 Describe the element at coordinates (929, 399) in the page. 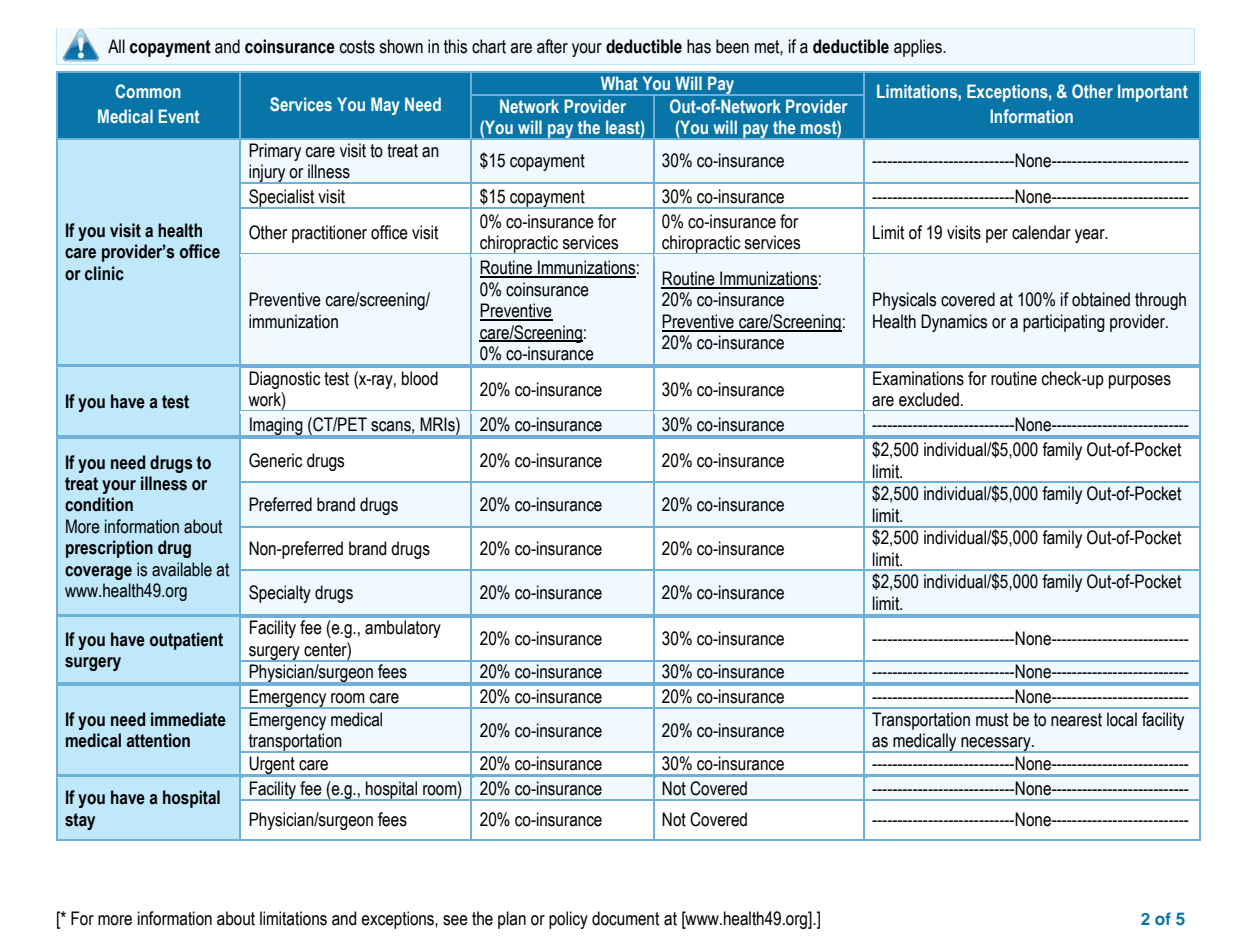

I see `excluded` at that location.
